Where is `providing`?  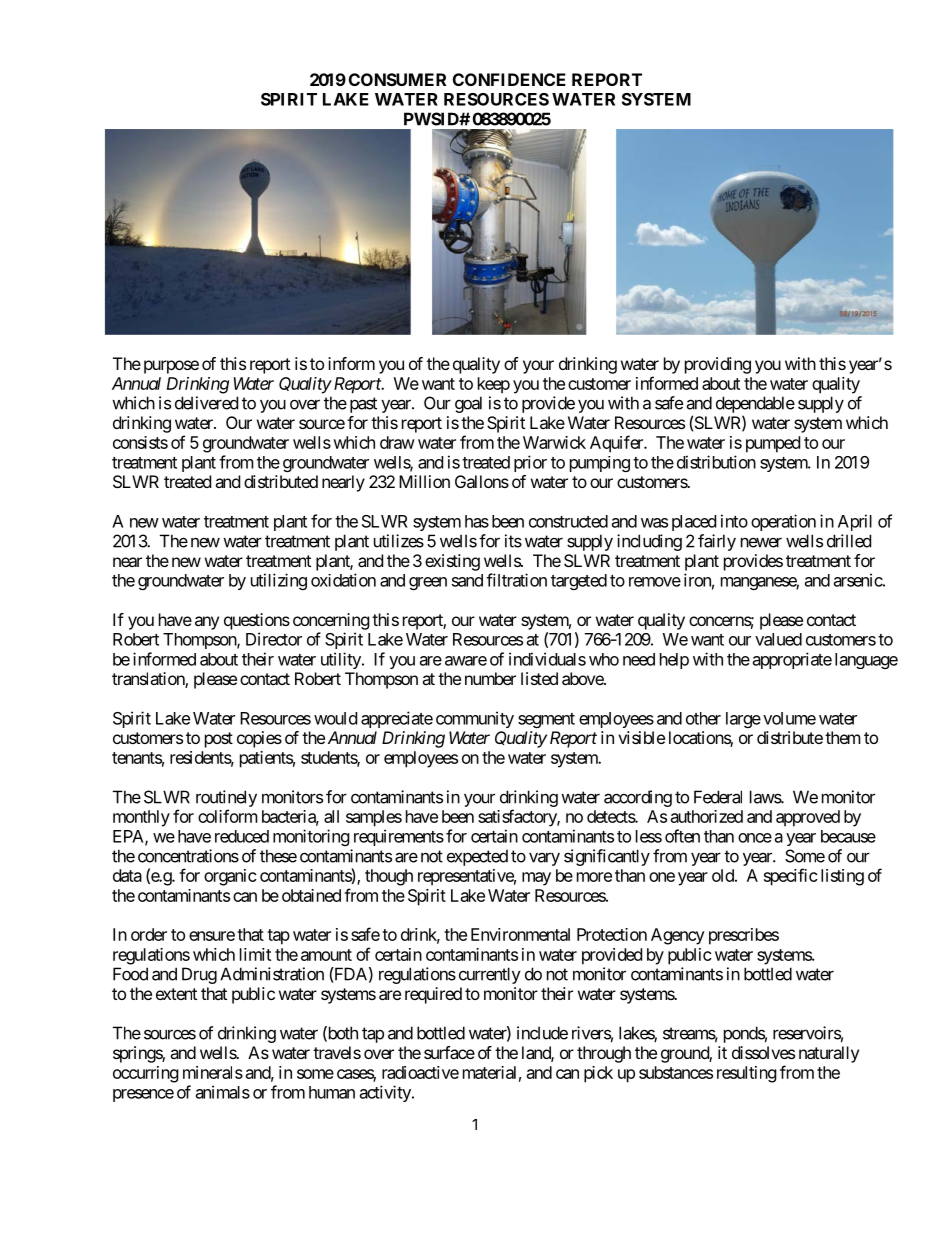 providing is located at coordinates (718, 365).
